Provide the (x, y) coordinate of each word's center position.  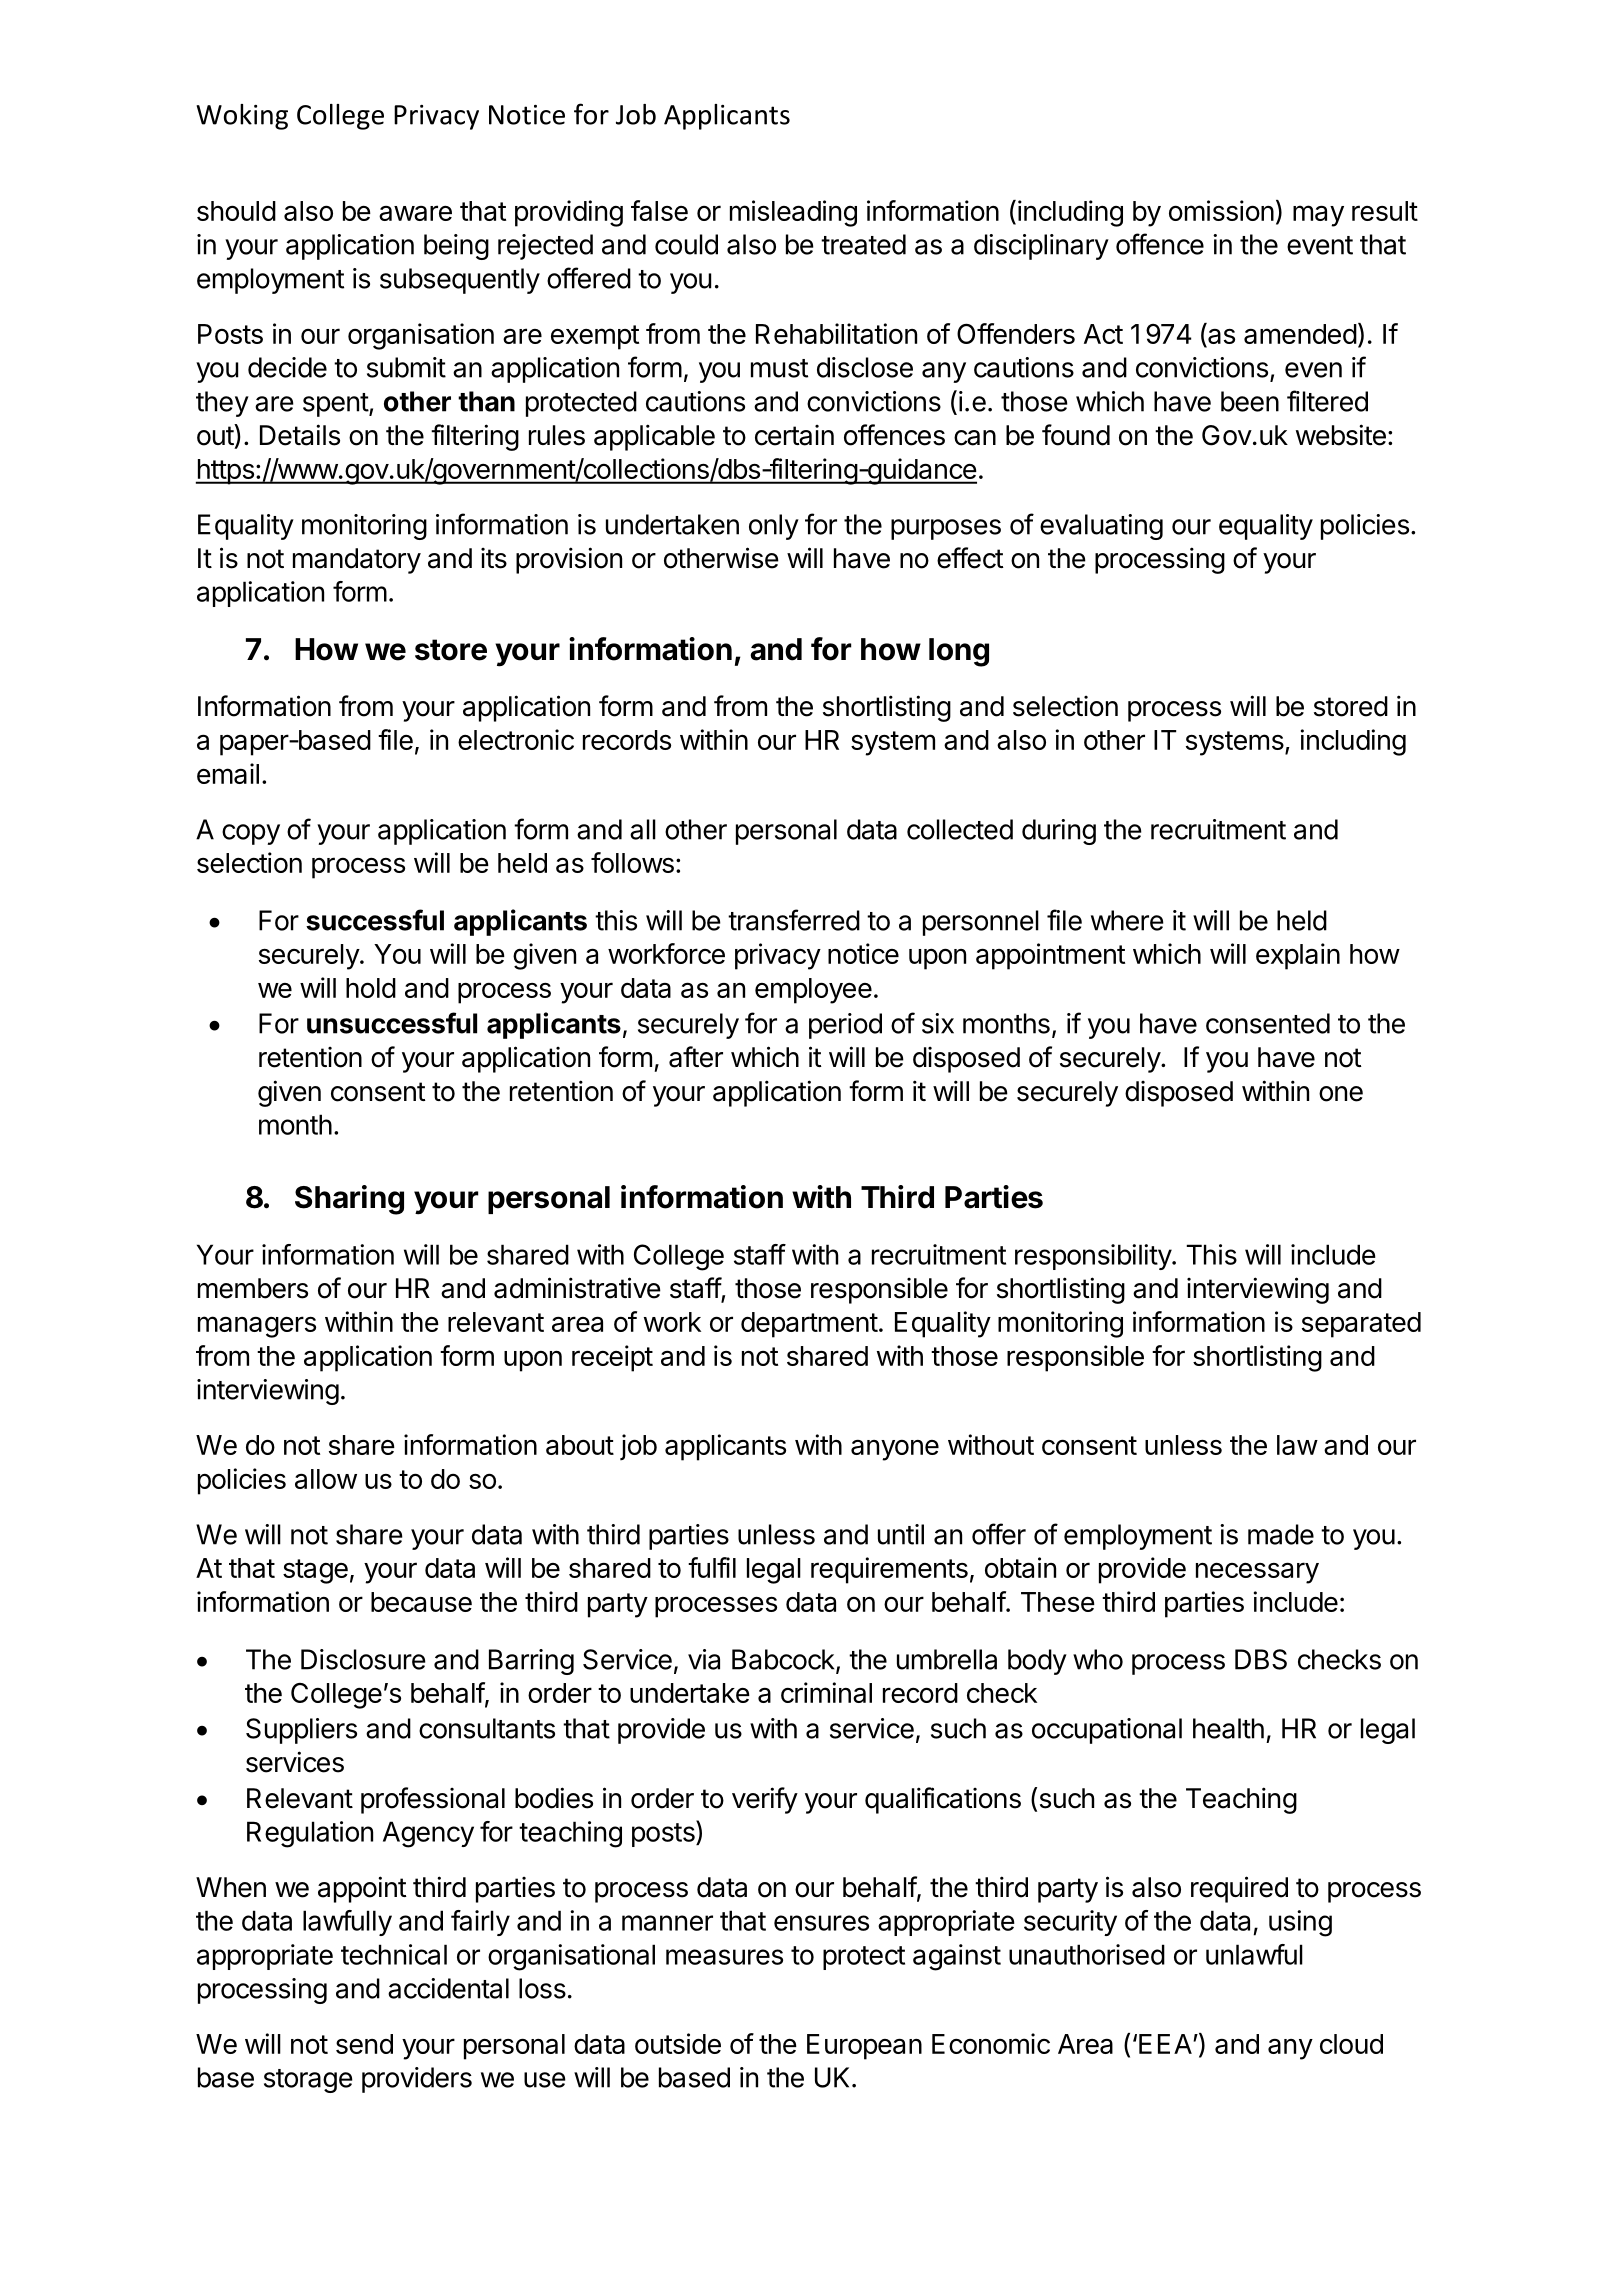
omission (1221, 210)
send (364, 2044)
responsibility (1094, 1257)
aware (415, 213)
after (696, 1057)
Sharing (349, 1200)
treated (863, 244)
